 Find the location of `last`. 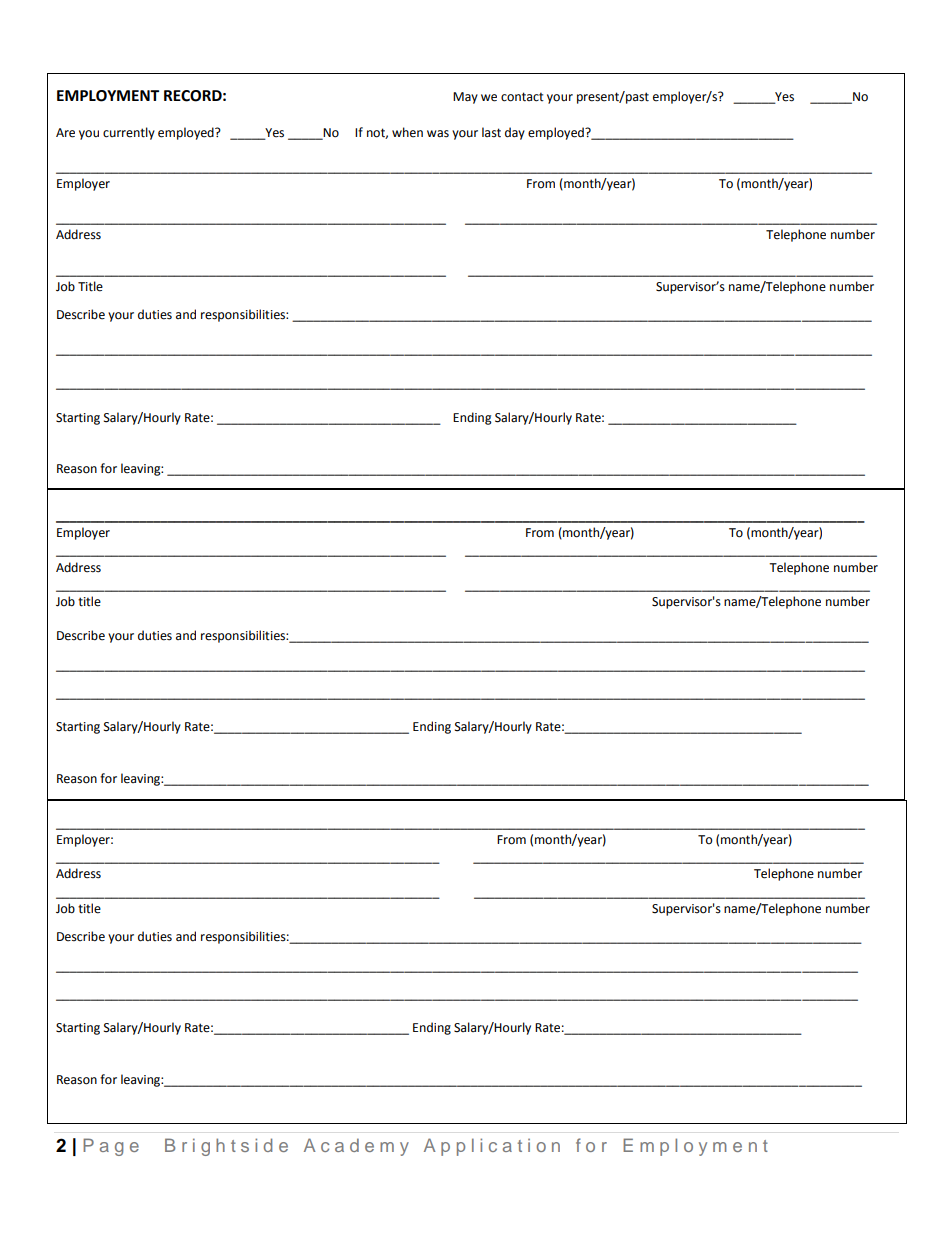

last is located at coordinates (491, 132).
